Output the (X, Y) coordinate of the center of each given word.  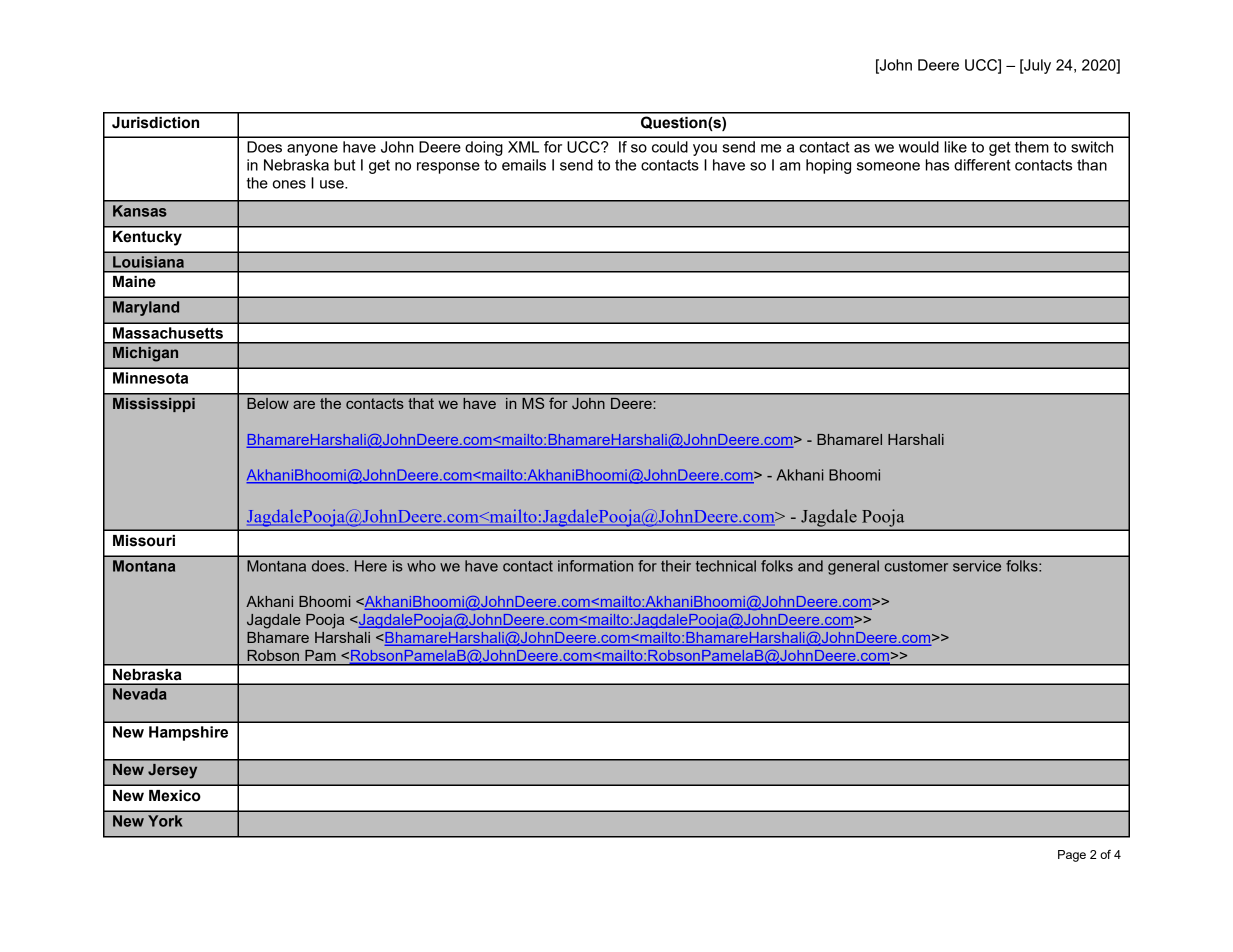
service (977, 566)
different (982, 165)
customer (916, 566)
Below (268, 403)
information (595, 566)
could (670, 147)
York (165, 821)
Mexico (175, 796)
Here (371, 566)
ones (289, 184)
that (421, 403)
